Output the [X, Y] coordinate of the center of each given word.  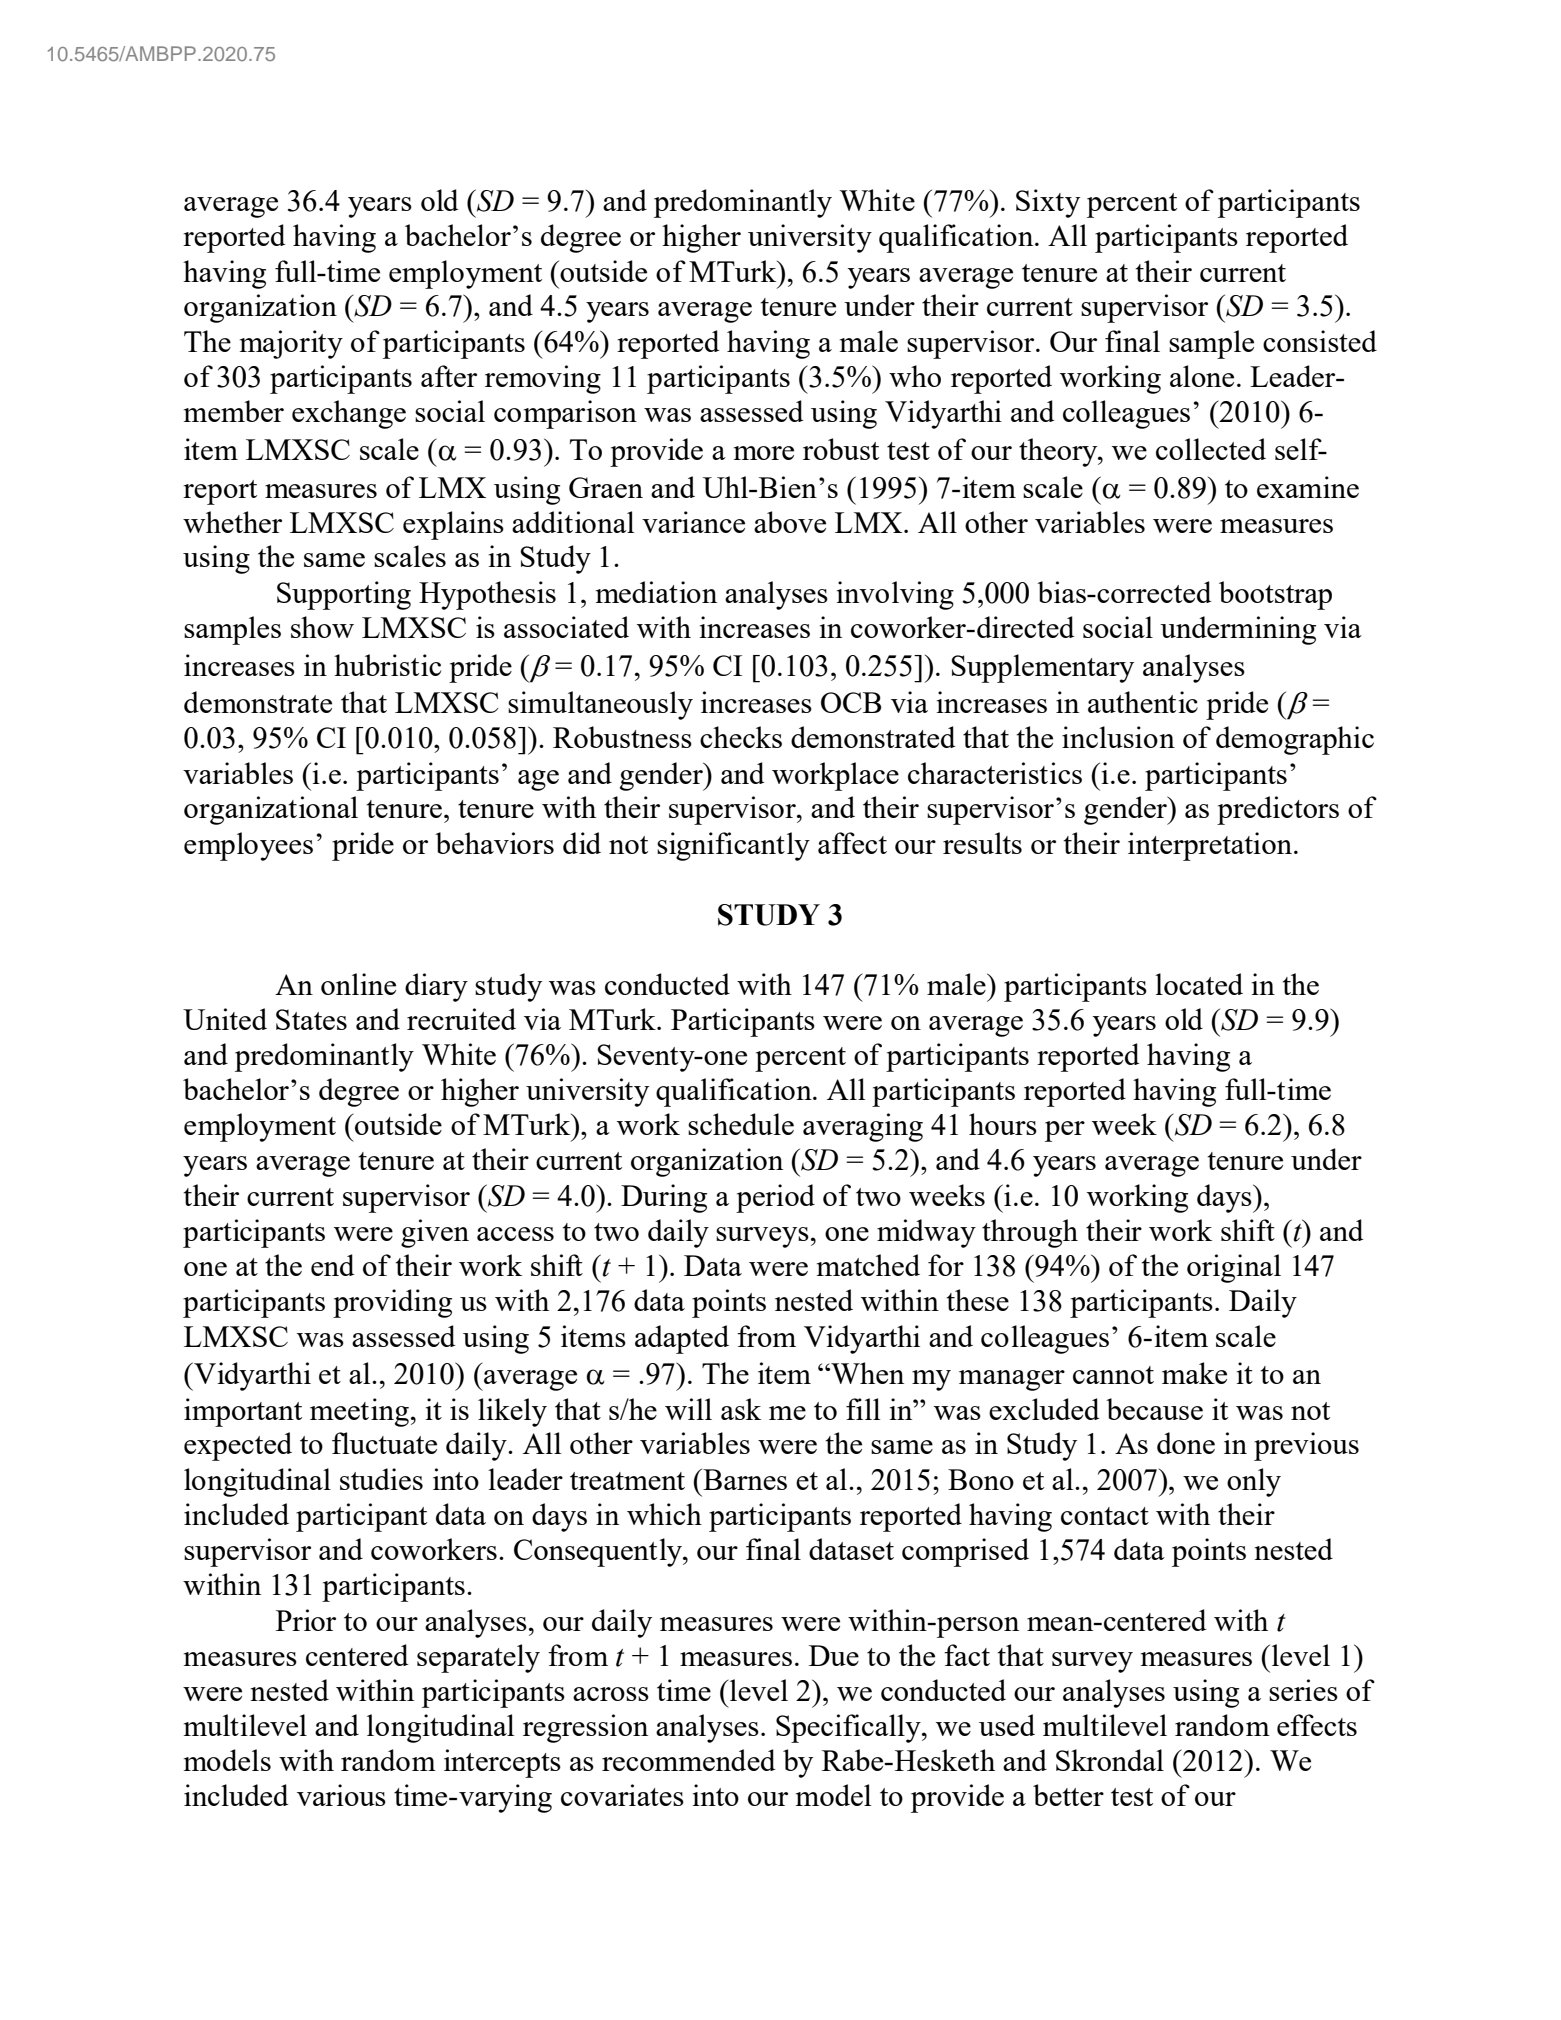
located [1199, 984]
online [358, 984]
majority [291, 344]
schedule [741, 1124]
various [341, 1795]
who [915, 376]
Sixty [1048, 203]
